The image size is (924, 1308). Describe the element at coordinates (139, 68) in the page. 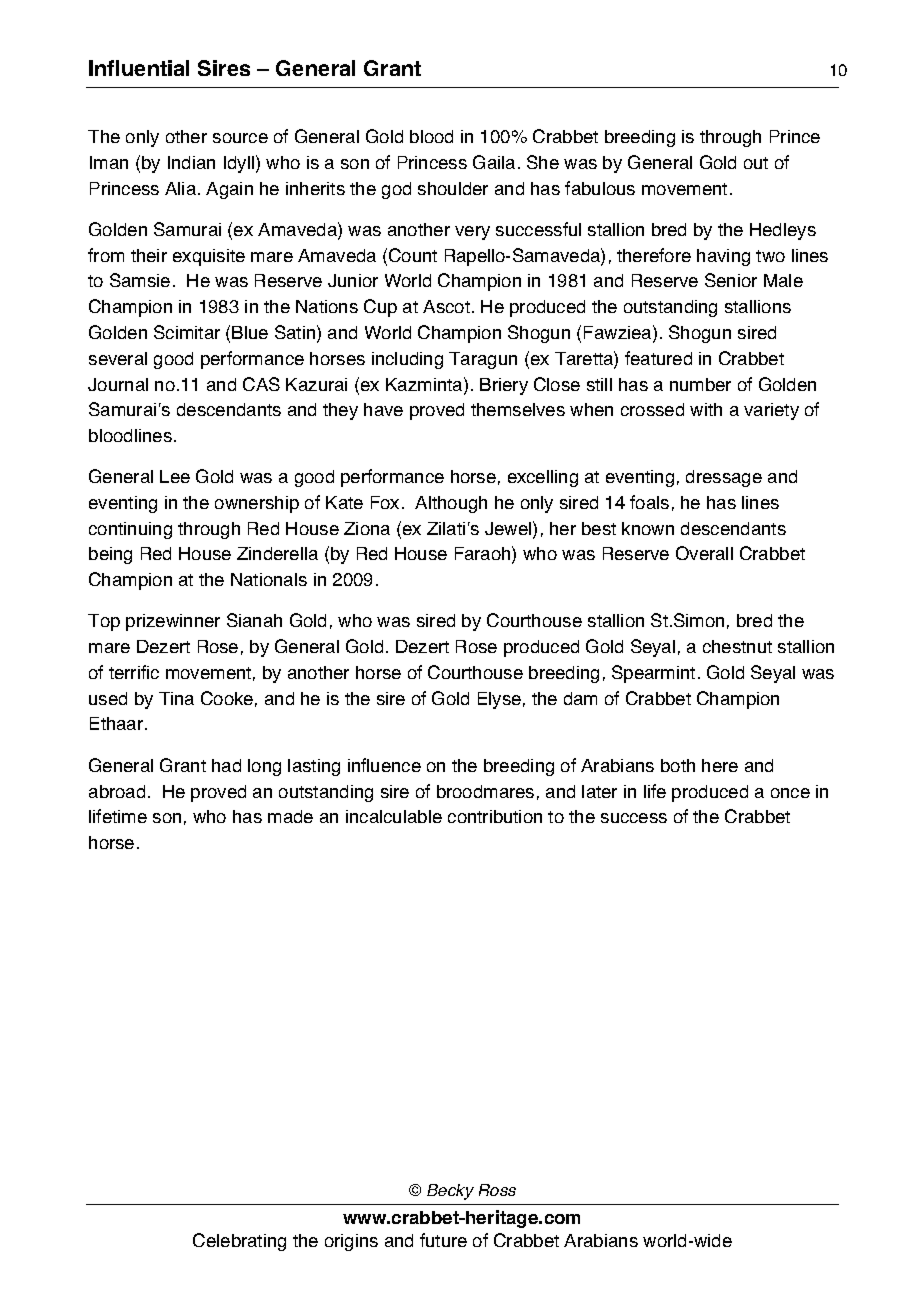

I see `Influential` at that location.
